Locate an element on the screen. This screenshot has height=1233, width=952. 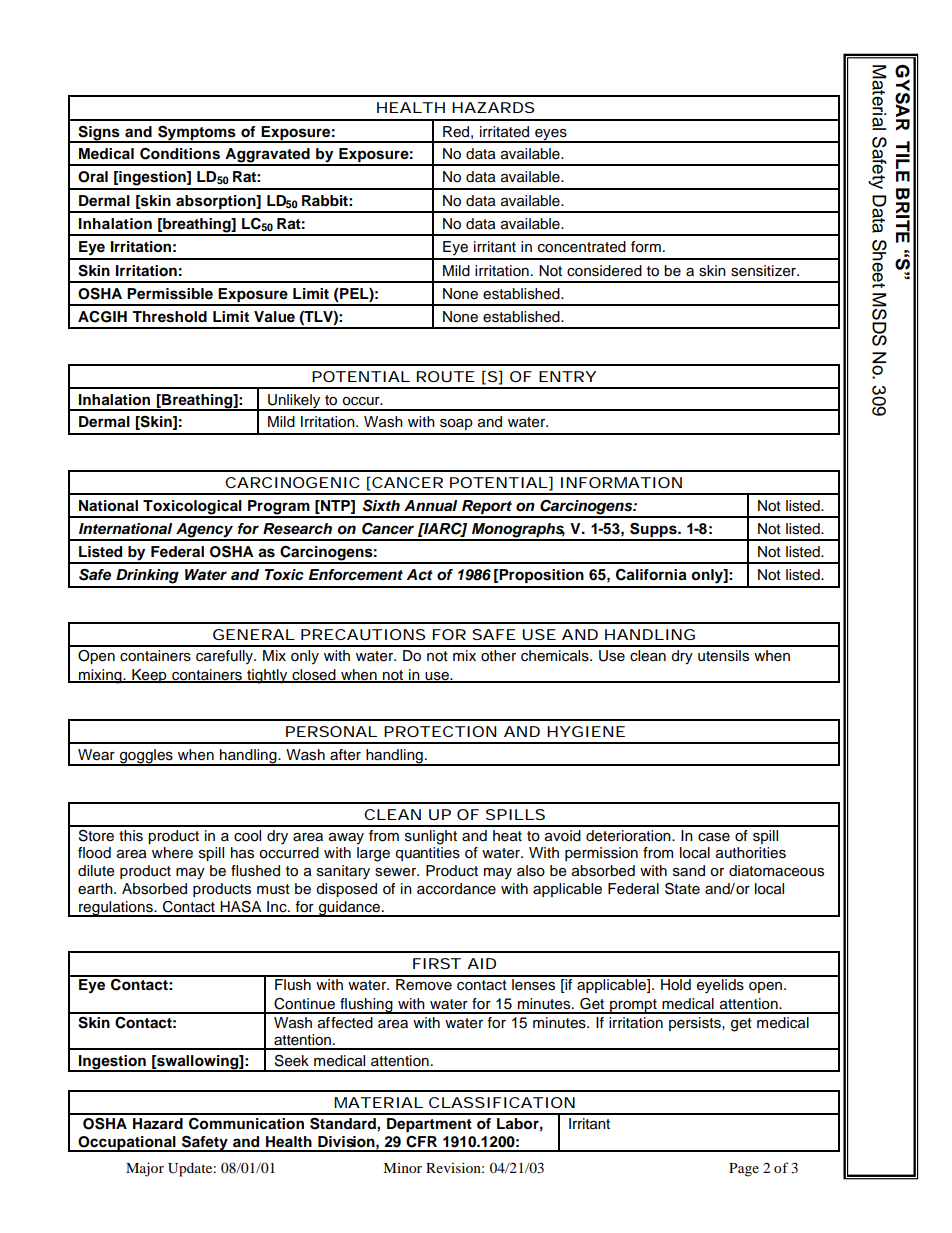
Conditions is located at coordinates (180, 154).
